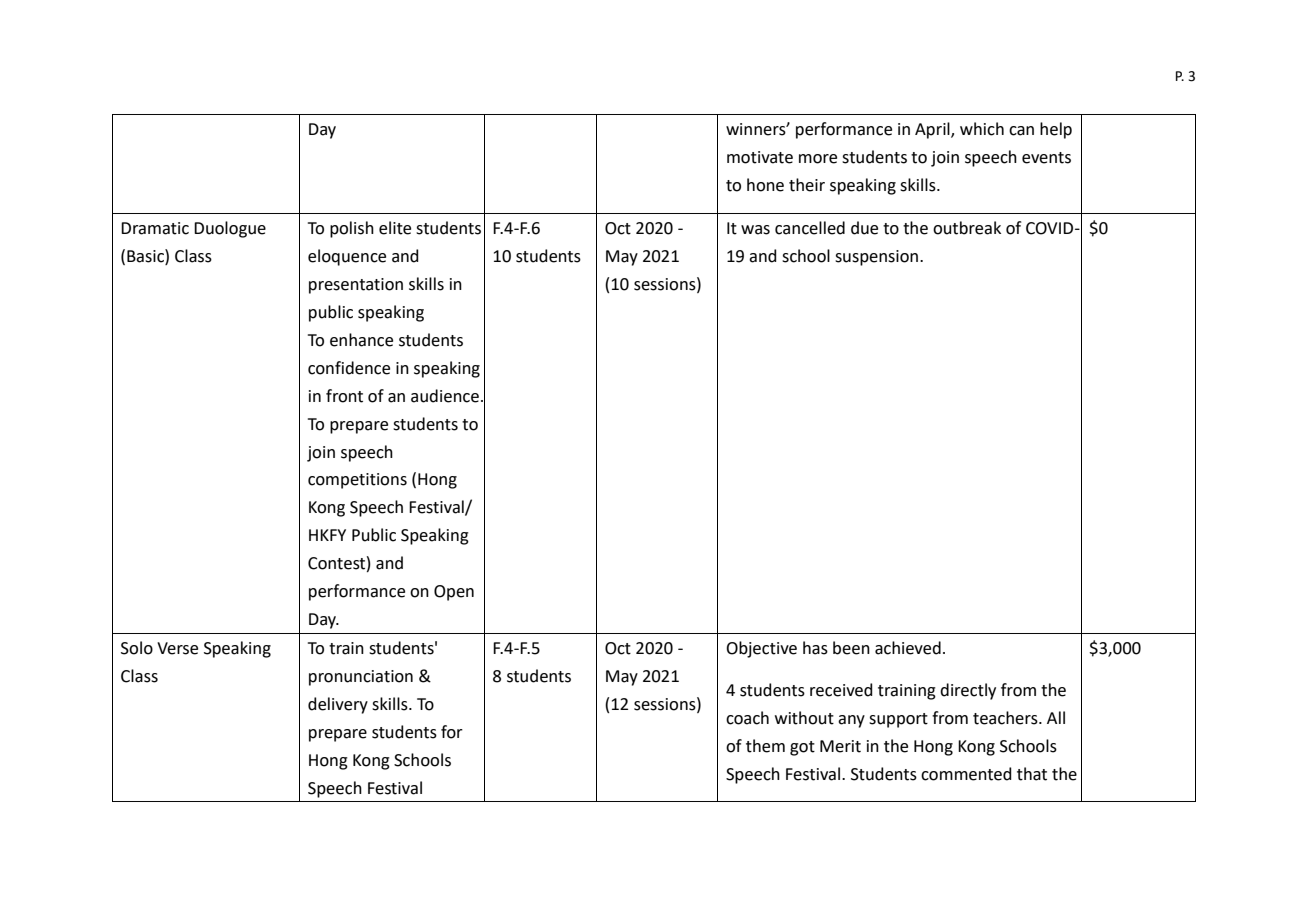 This document has width=1308, height=924. What do you see at coordinates (155, 228) in the document?
I see `Dramatic` at bounding box center [155, 228].
